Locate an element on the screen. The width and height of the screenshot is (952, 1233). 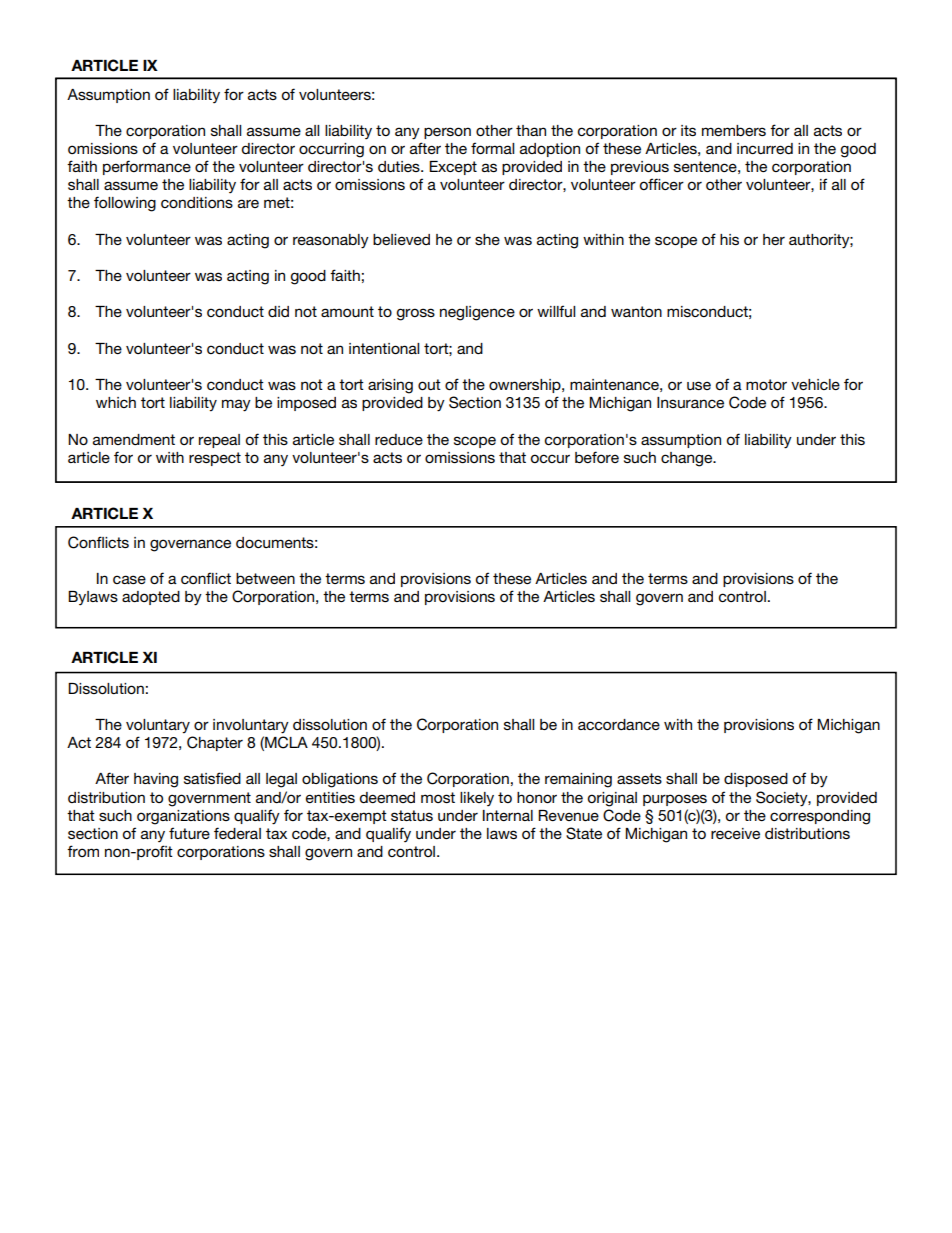
case is located at coordinates (129, 579).
